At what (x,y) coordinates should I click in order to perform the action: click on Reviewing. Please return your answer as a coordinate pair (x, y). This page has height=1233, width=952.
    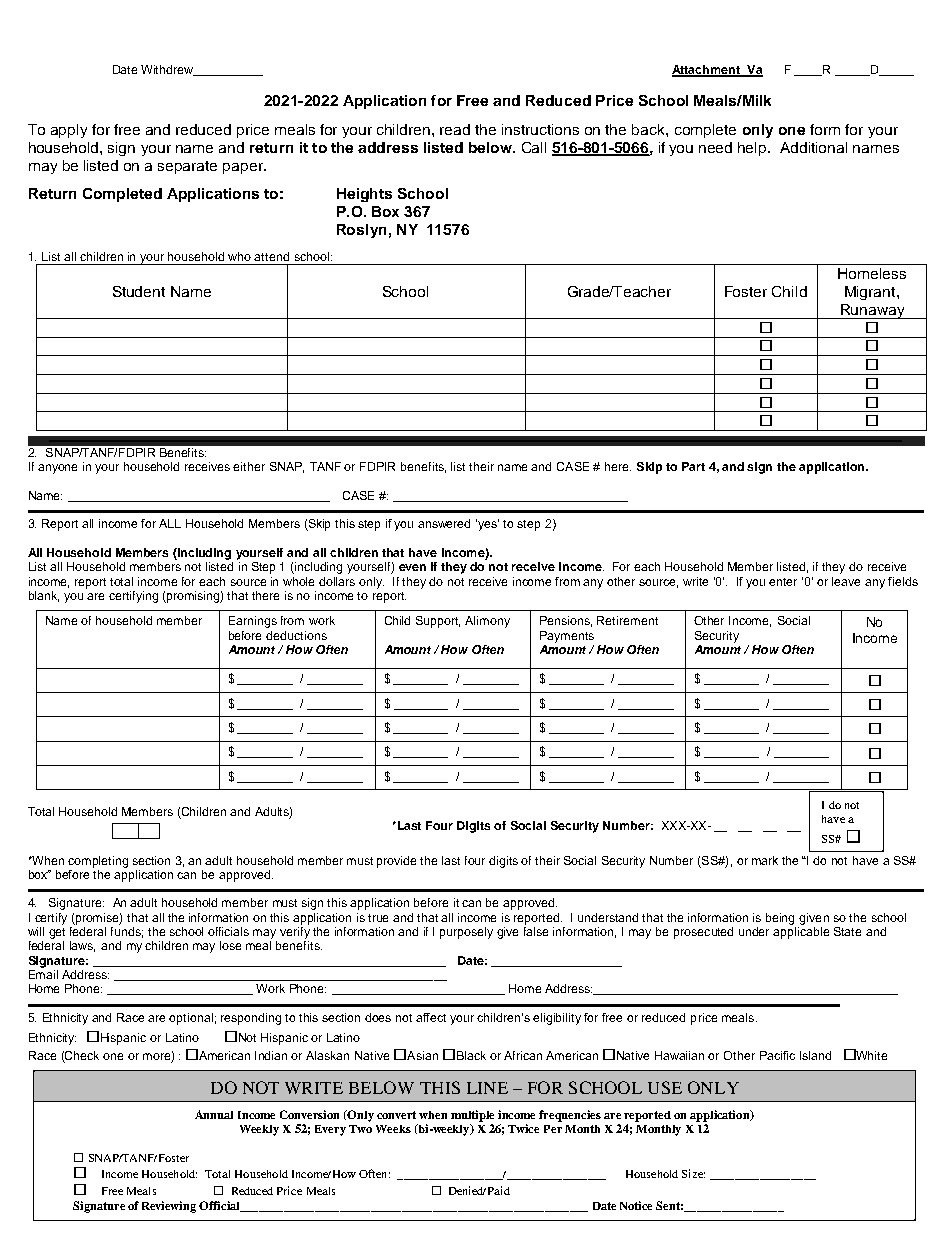
    Looking at the image, I should click on (169, 1207).
